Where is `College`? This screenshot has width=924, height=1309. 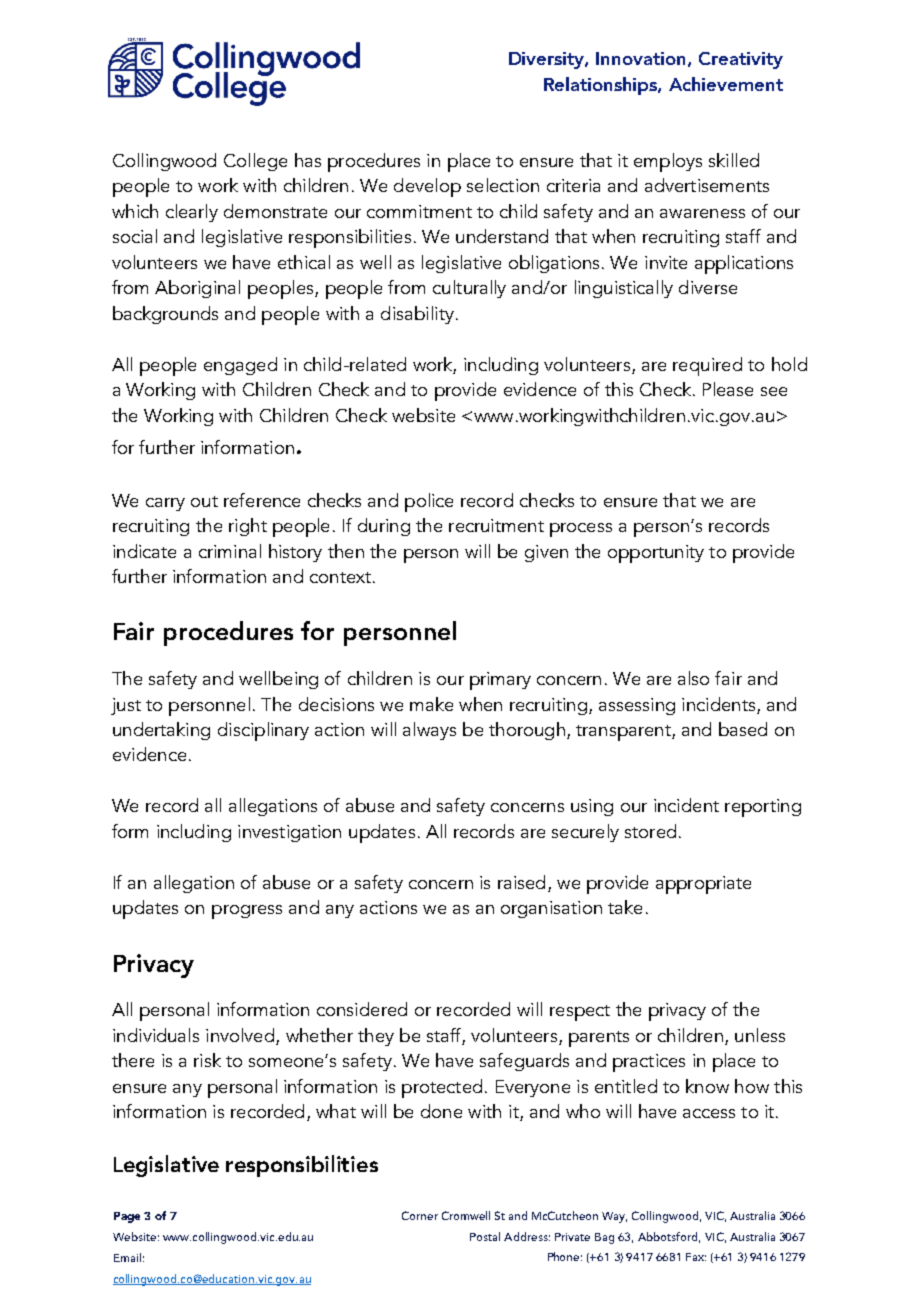
College is located at coordinates (255, 162).
